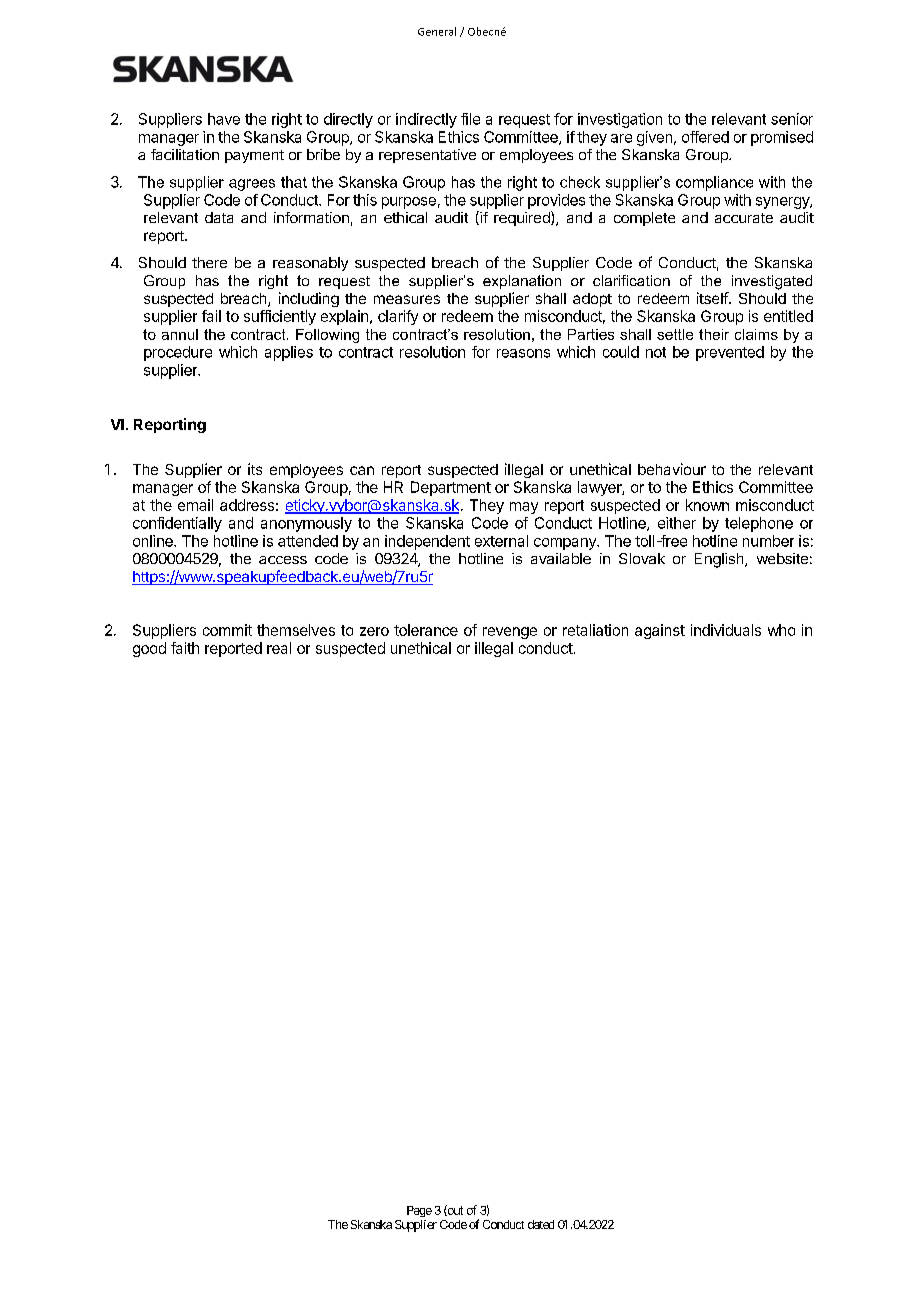 The width and height of the page is (924, 1308). Describe the element at coordinates (437, 31) in the page. I see `General` at that location.
